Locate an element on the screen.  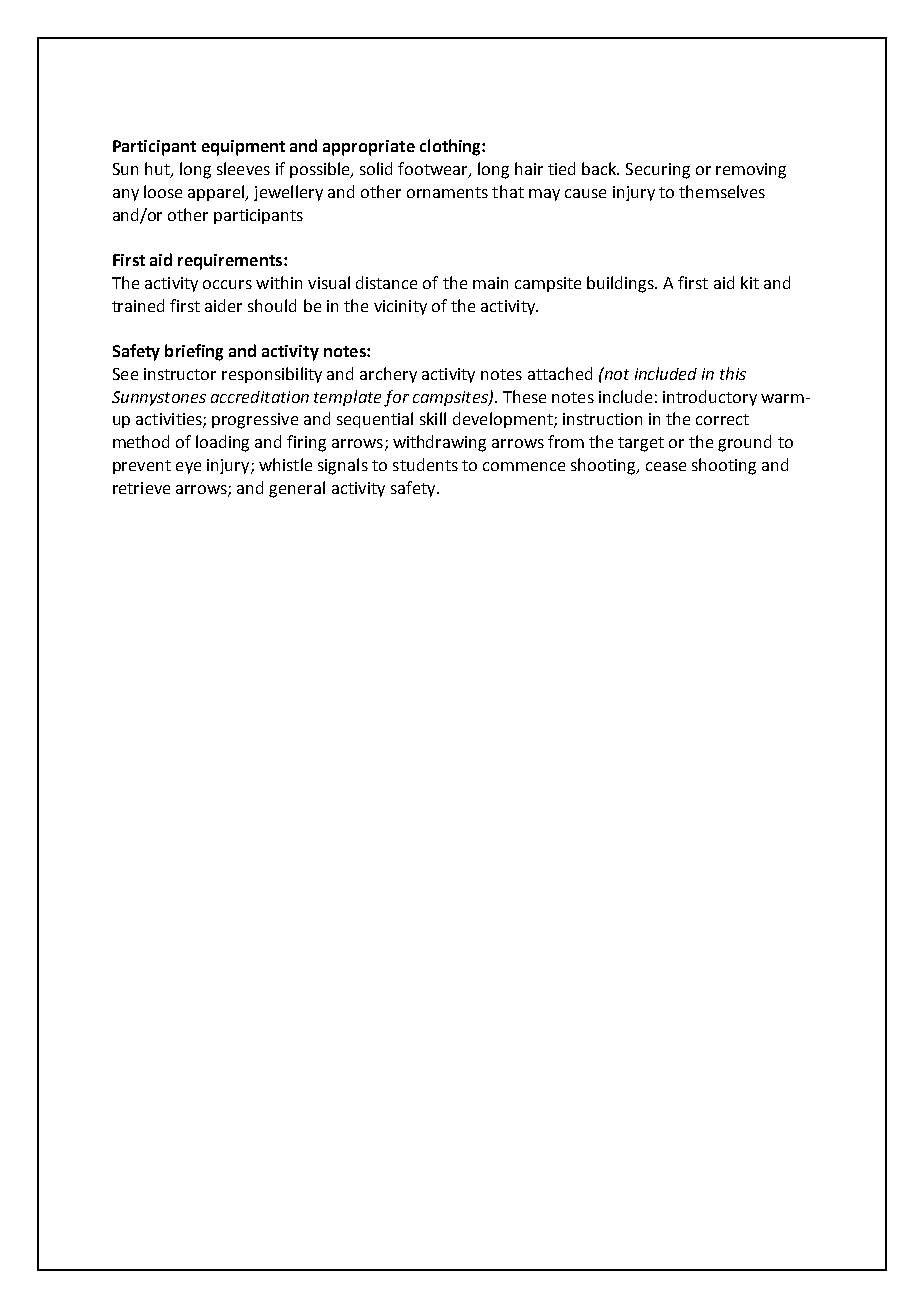
instructor is located at coordinates (180, 374).
